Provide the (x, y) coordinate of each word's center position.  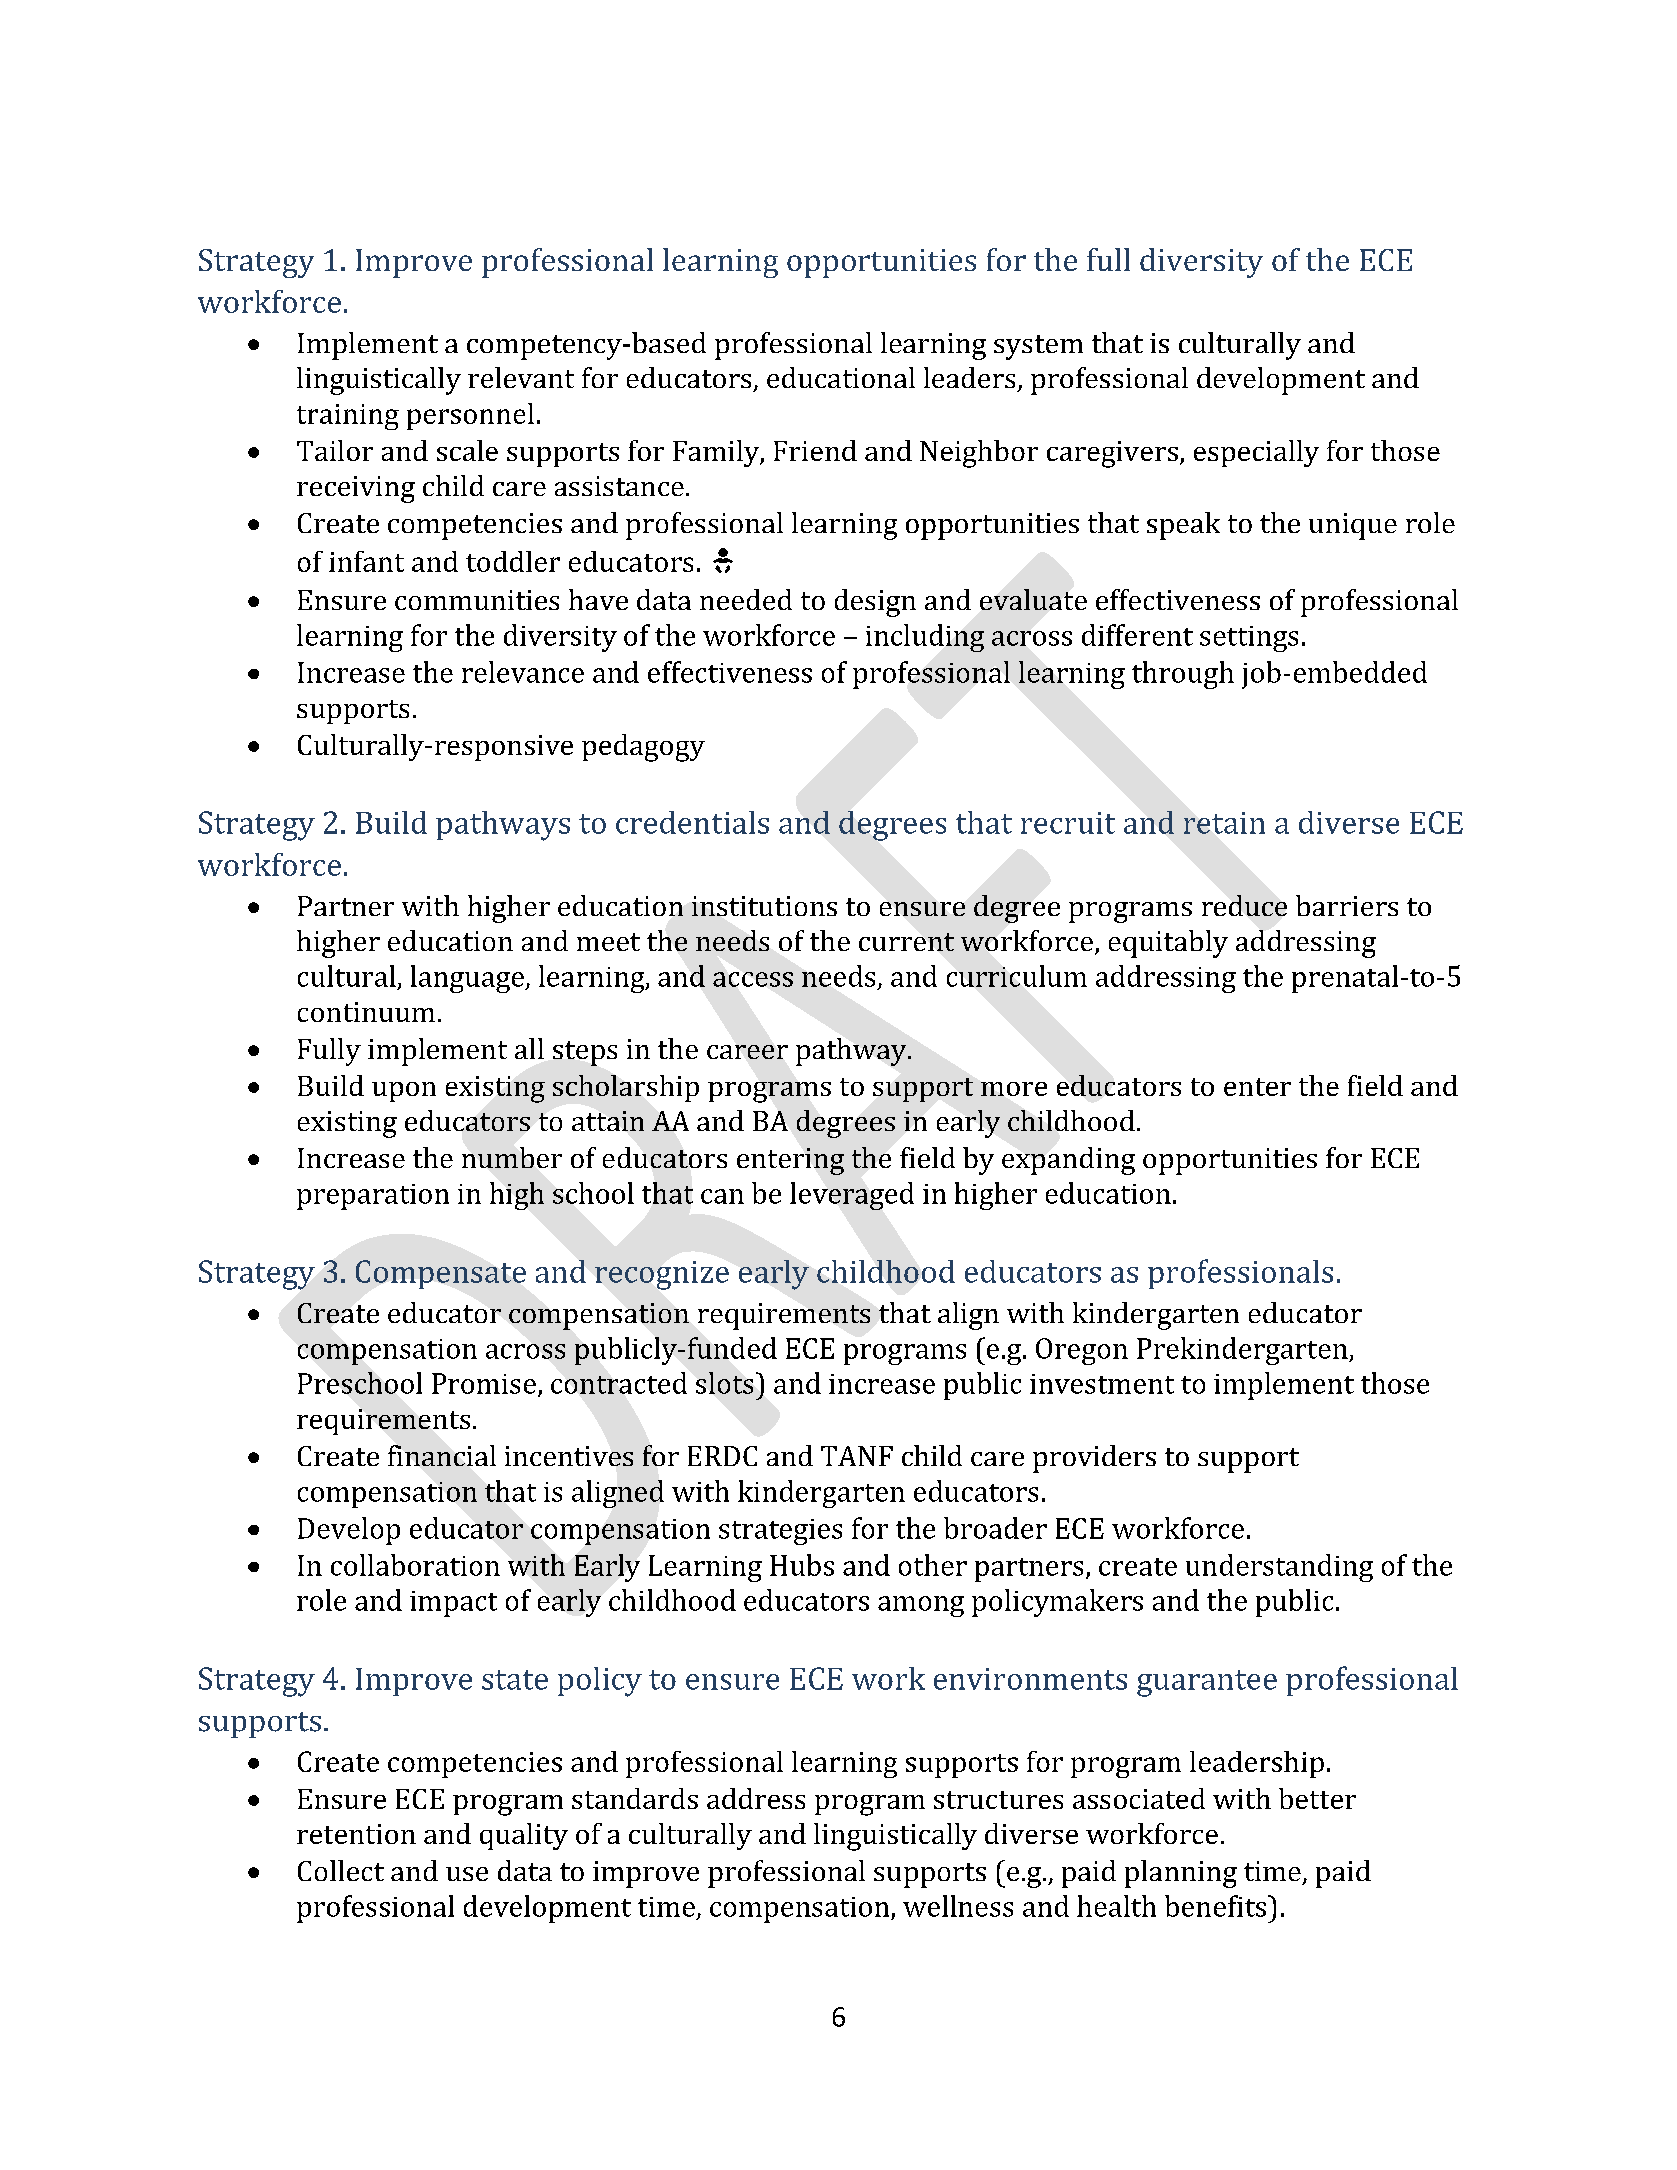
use (467, 1874)
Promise (484, 1383)
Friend (815, 450)
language (468, 979)
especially (1256, 453)
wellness (958, 1906)
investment (1102, 1384)
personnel (470, 416)
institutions (764, 906)
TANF (857, 1456)
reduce (1244, 905)
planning (1181, 1874)
